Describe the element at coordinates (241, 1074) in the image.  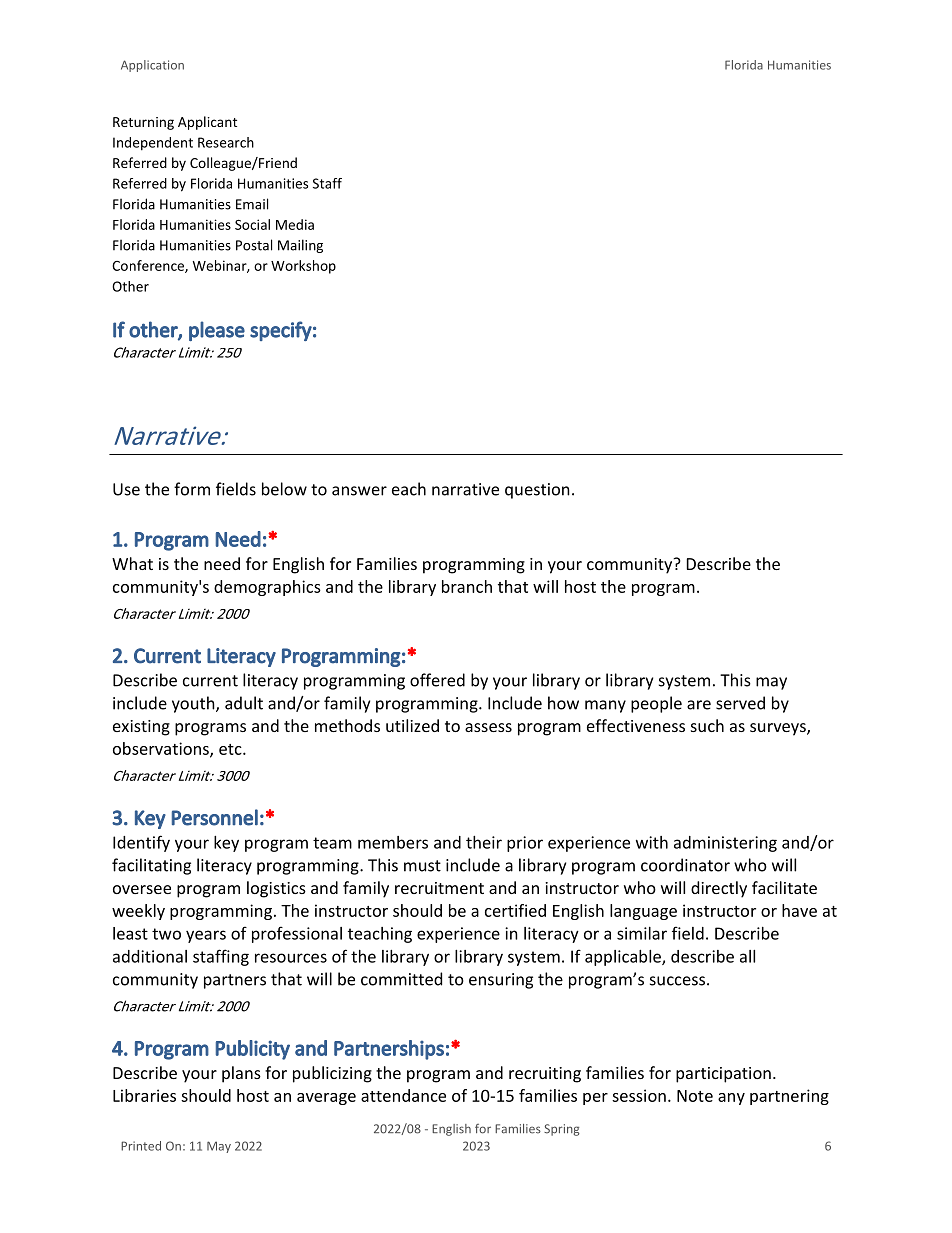
I see `plans` at that location.
